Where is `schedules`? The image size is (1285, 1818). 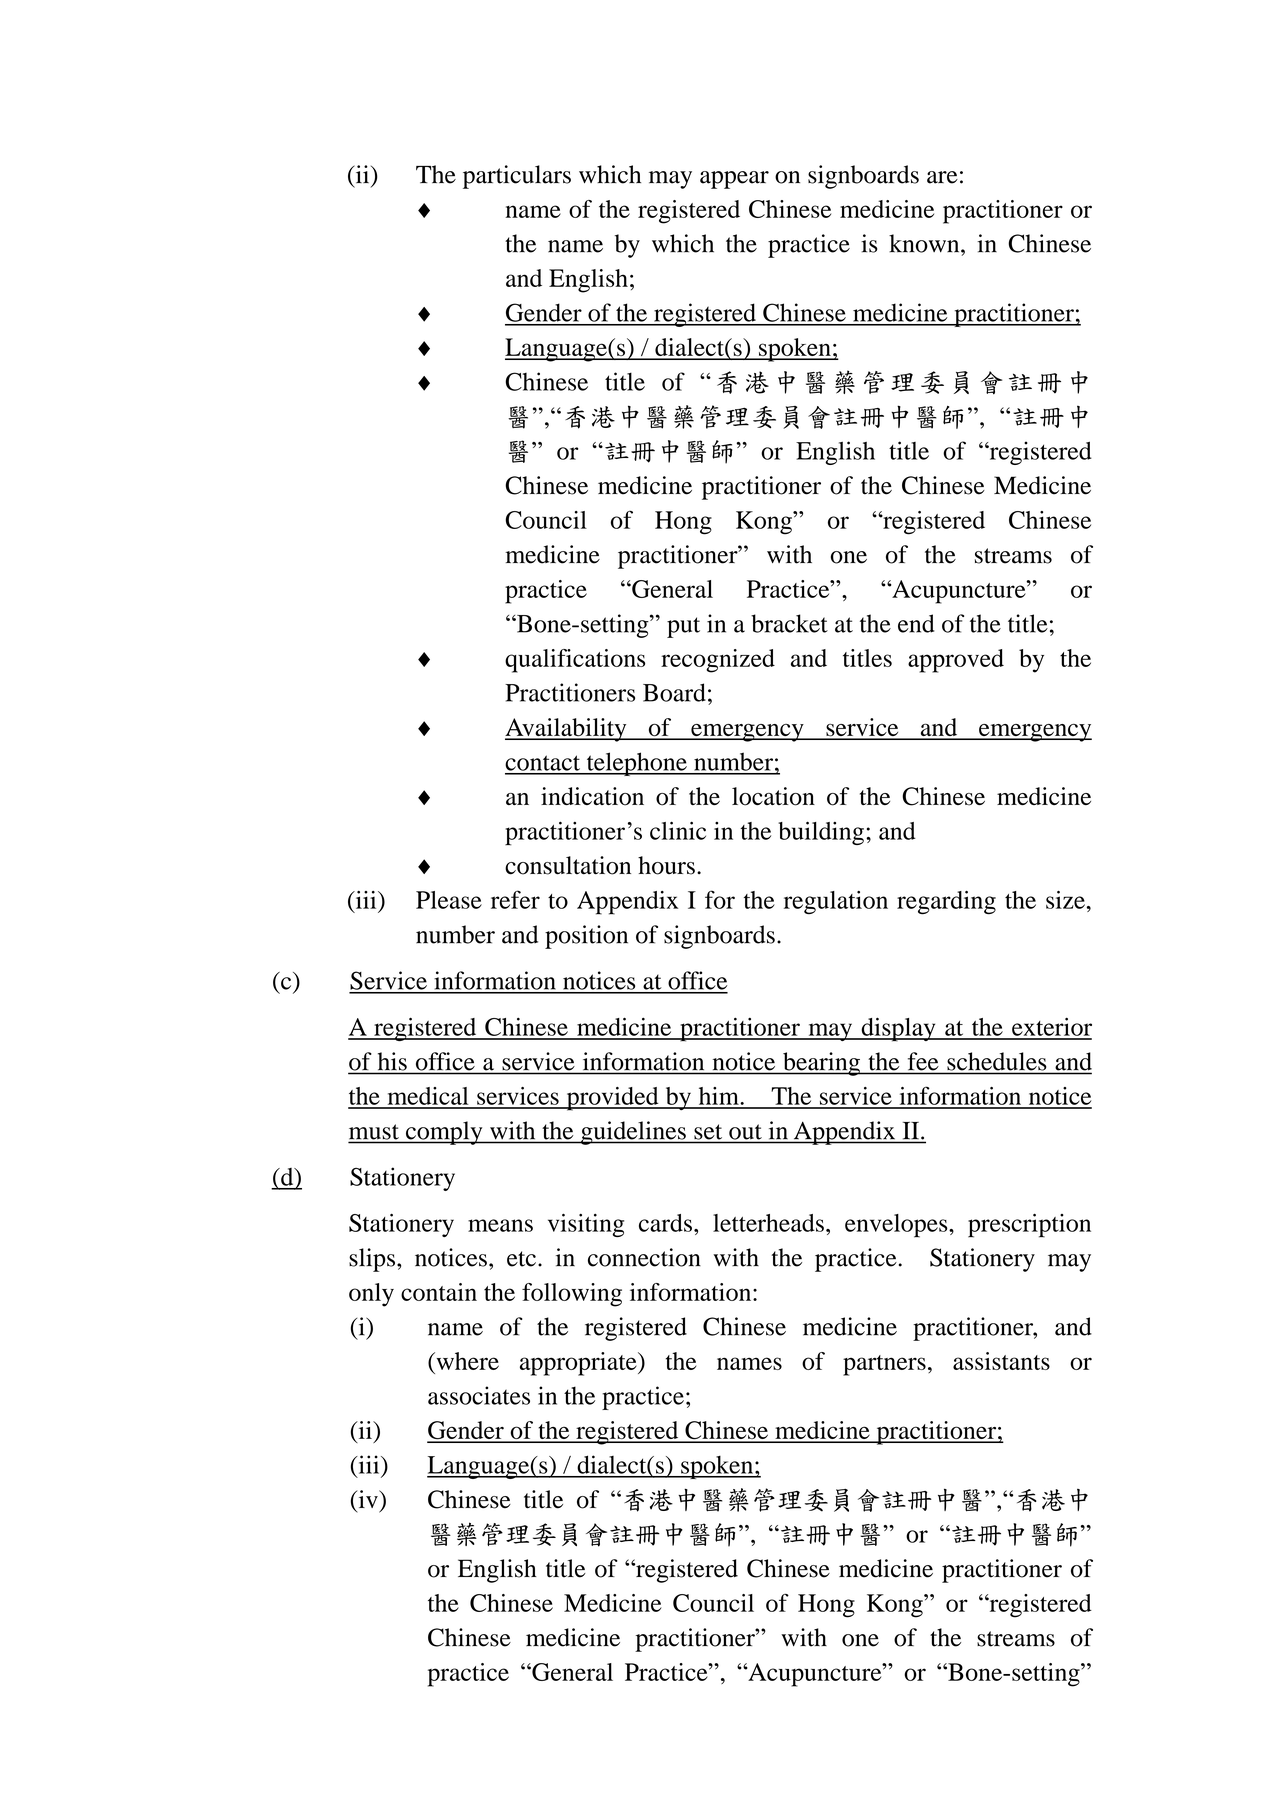
schedules is located at coordinates (996, 1061).
